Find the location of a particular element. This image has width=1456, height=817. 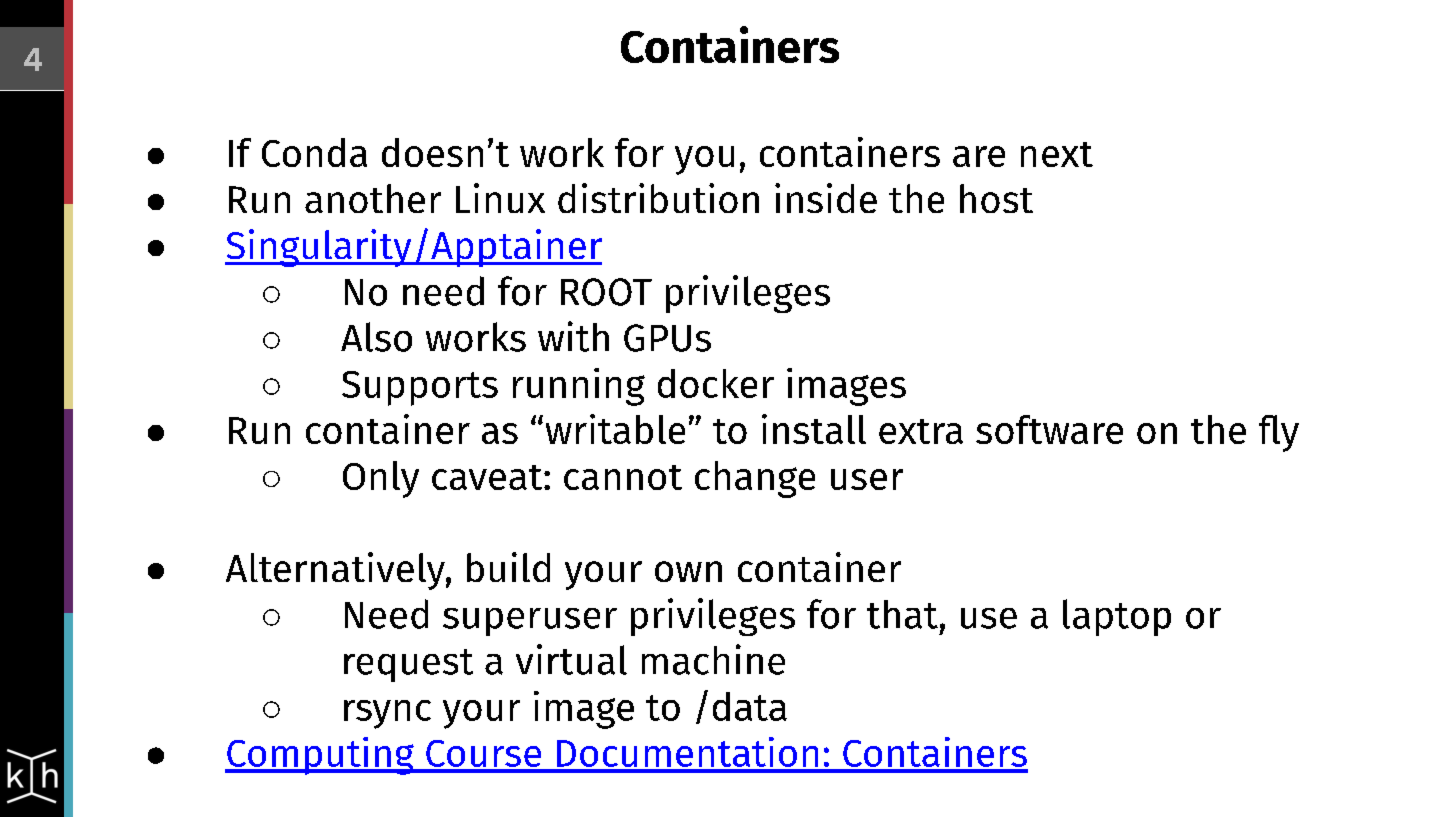

software is located at coordinates (1049, 429).
